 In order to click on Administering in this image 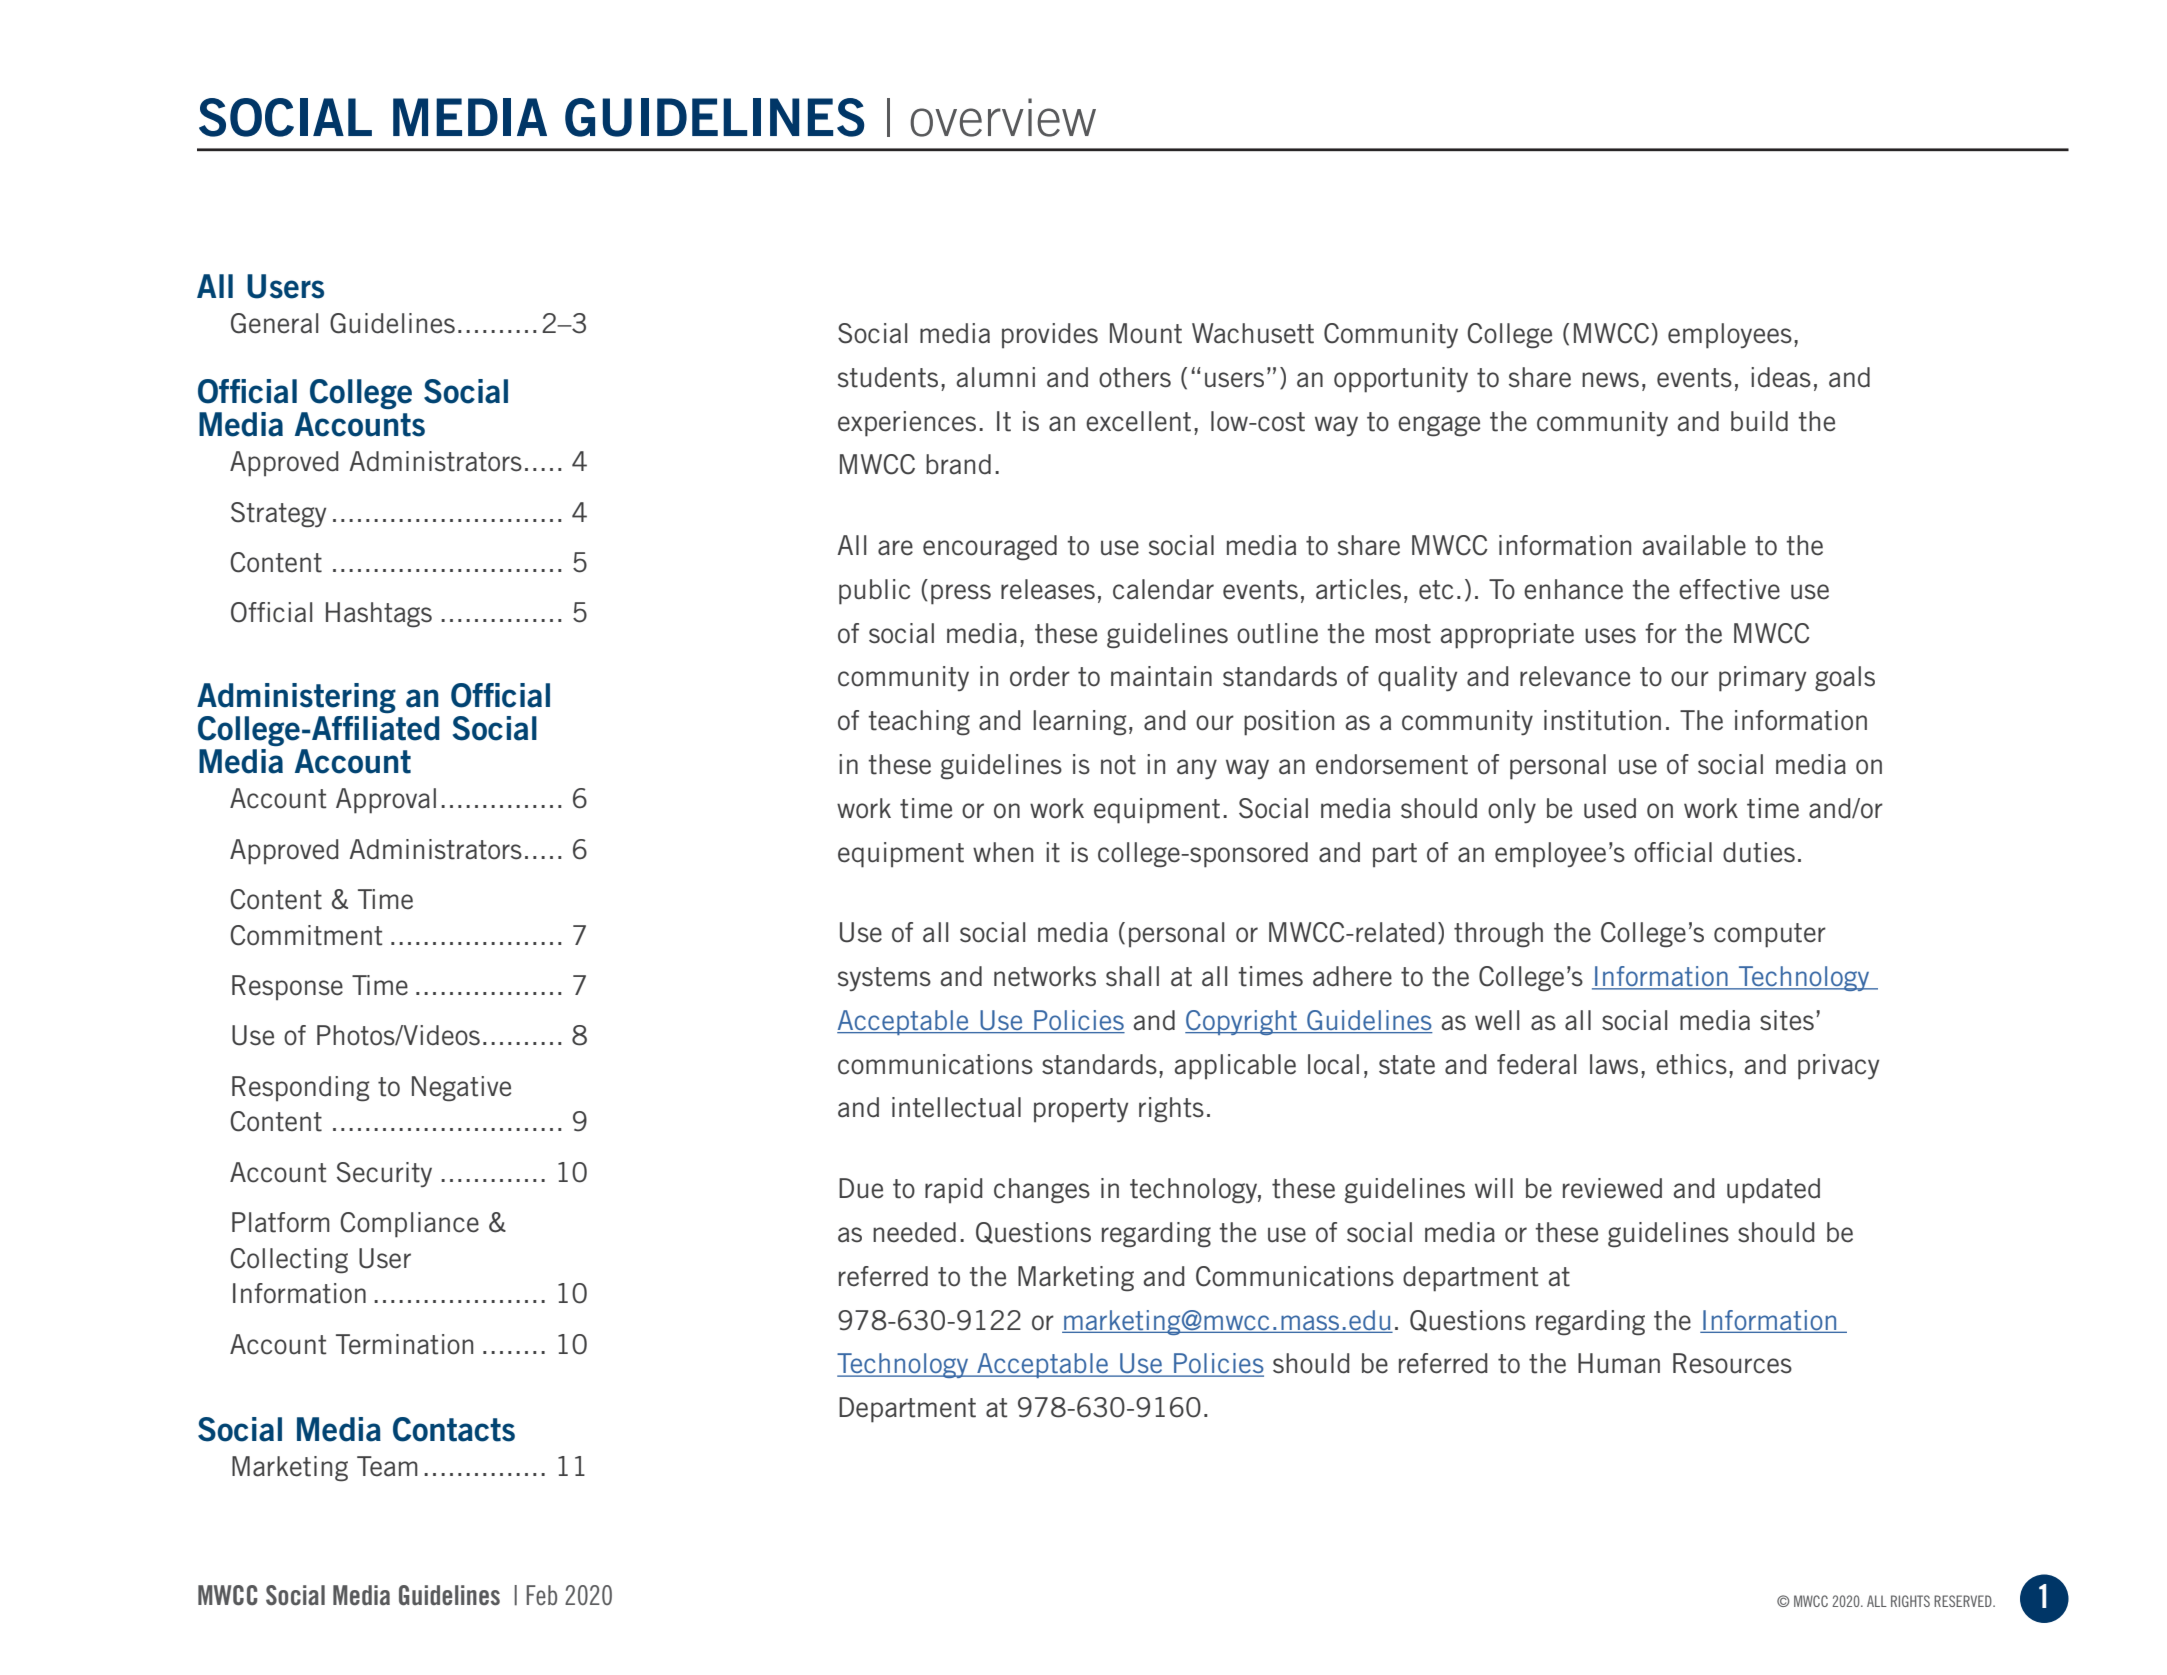, I will do `click(296, 698)`.
